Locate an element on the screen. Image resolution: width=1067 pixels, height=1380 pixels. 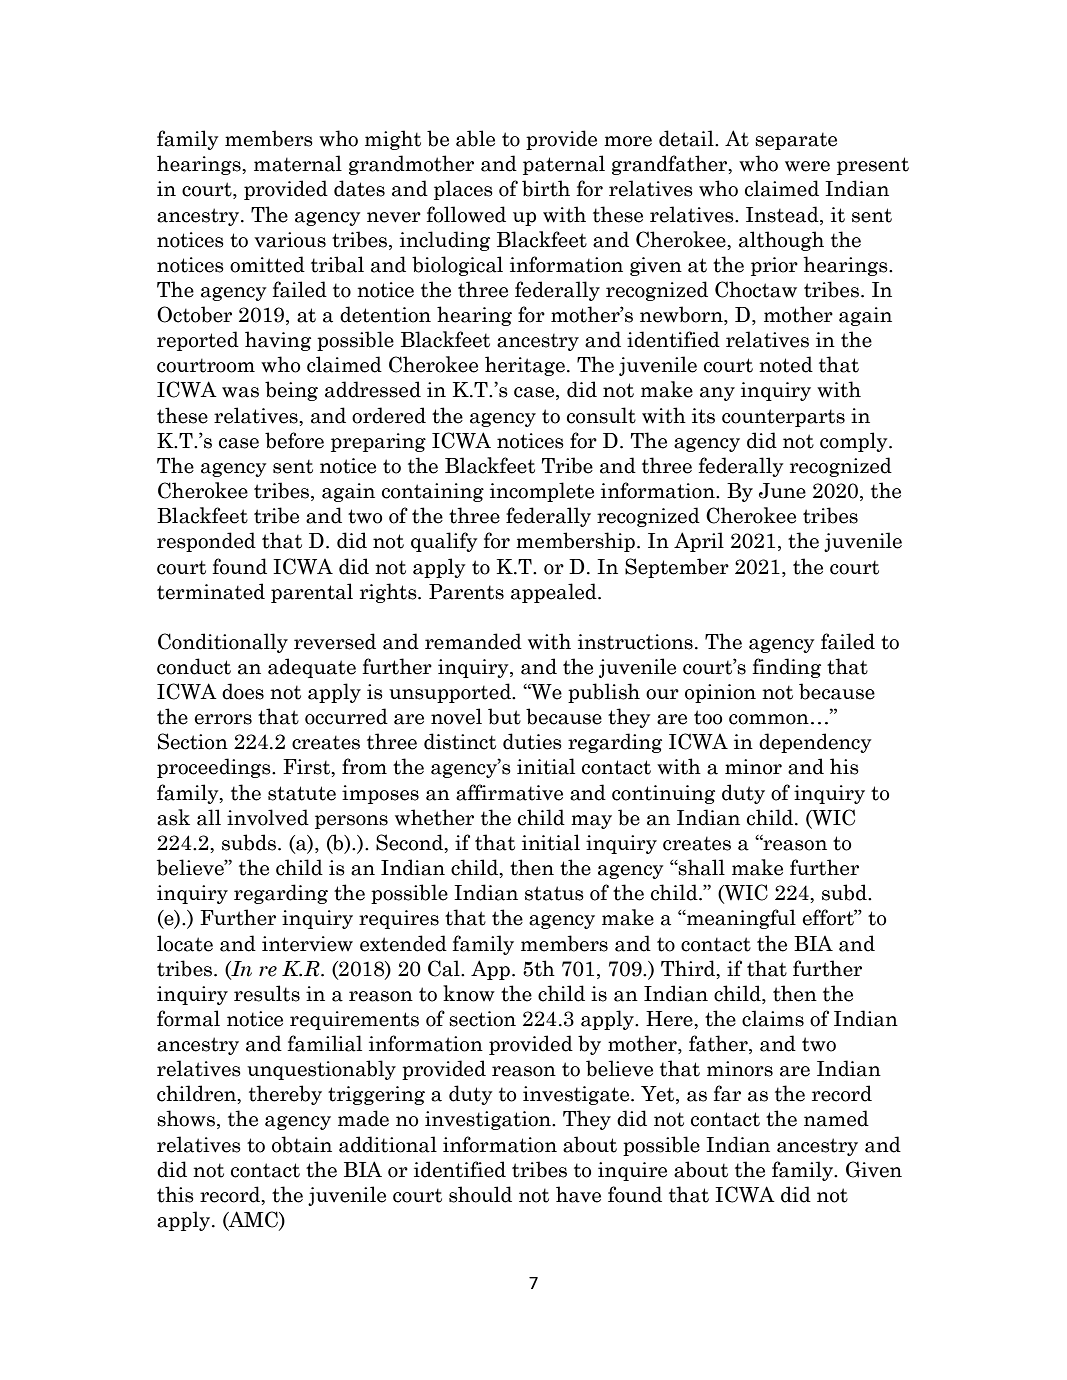
were is located at coordinates (807, 166).
